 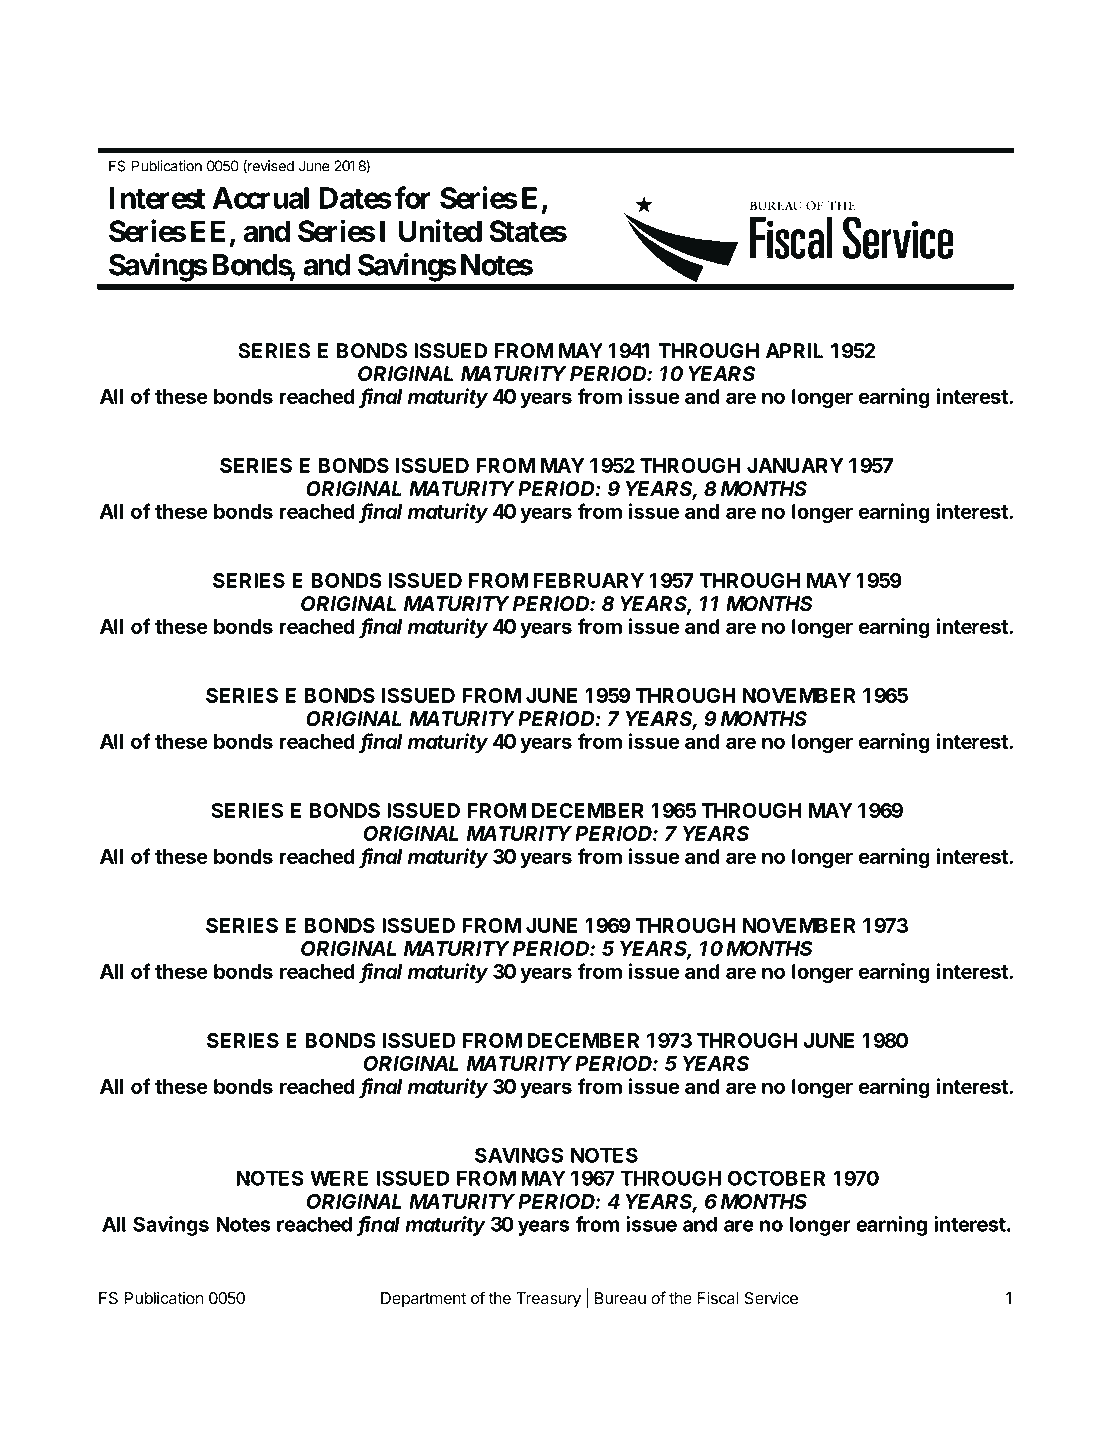 I want to click on Accrual, so click(x=261, y=198).
